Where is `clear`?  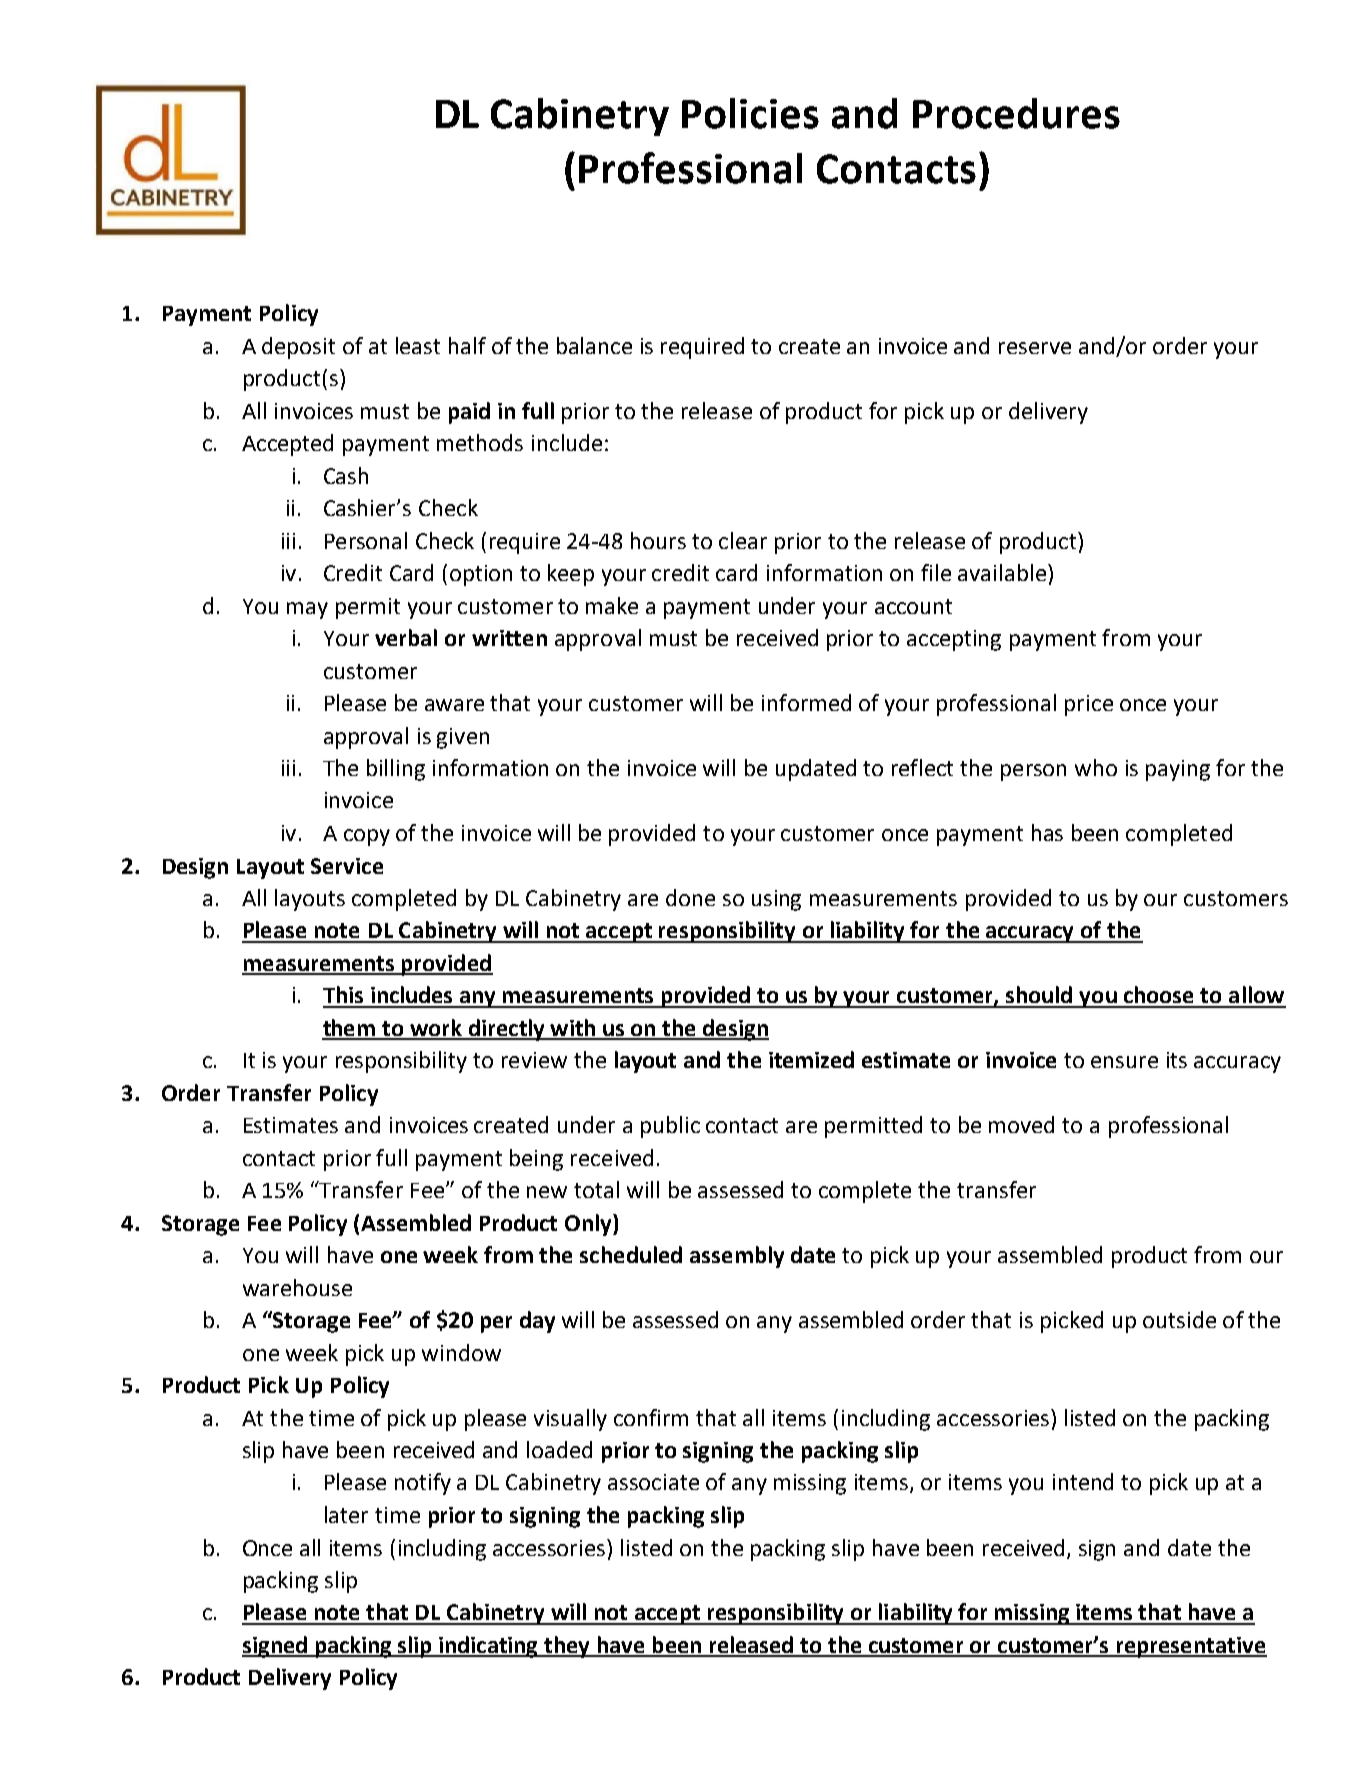 clear is located at coordinates (743, 540).
